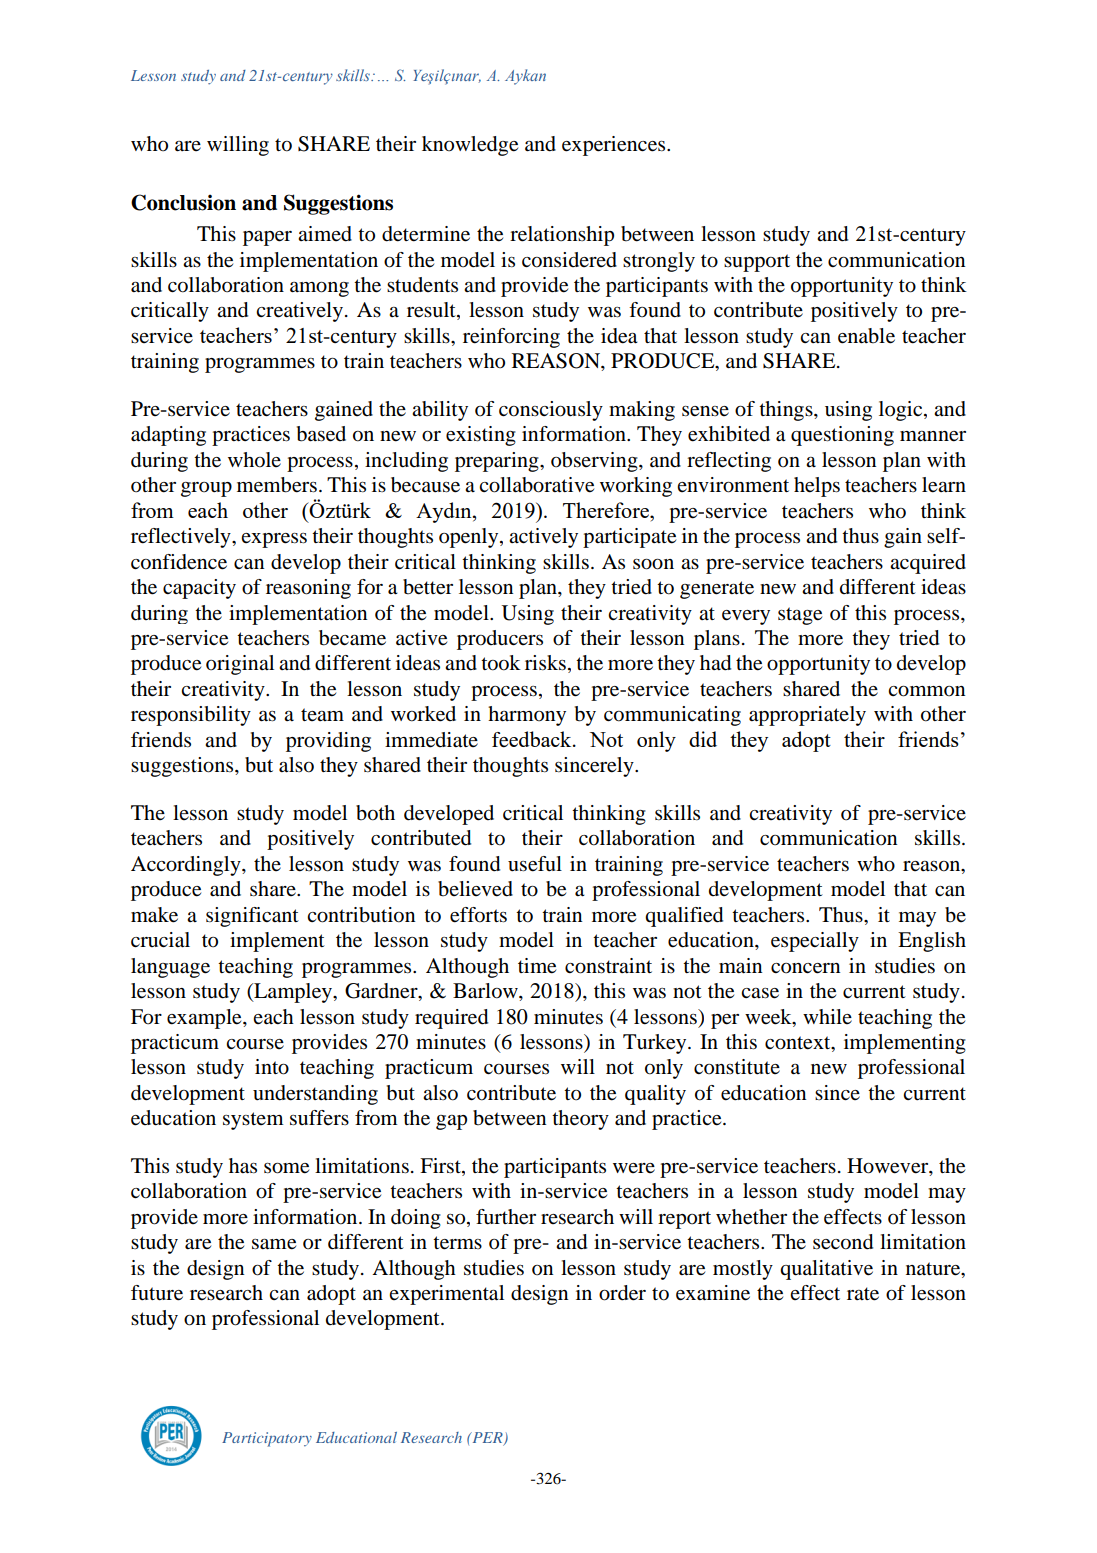  Describe the element at coordinates (267, 1439) in the screenshot. I see `Participatory` at that location.
